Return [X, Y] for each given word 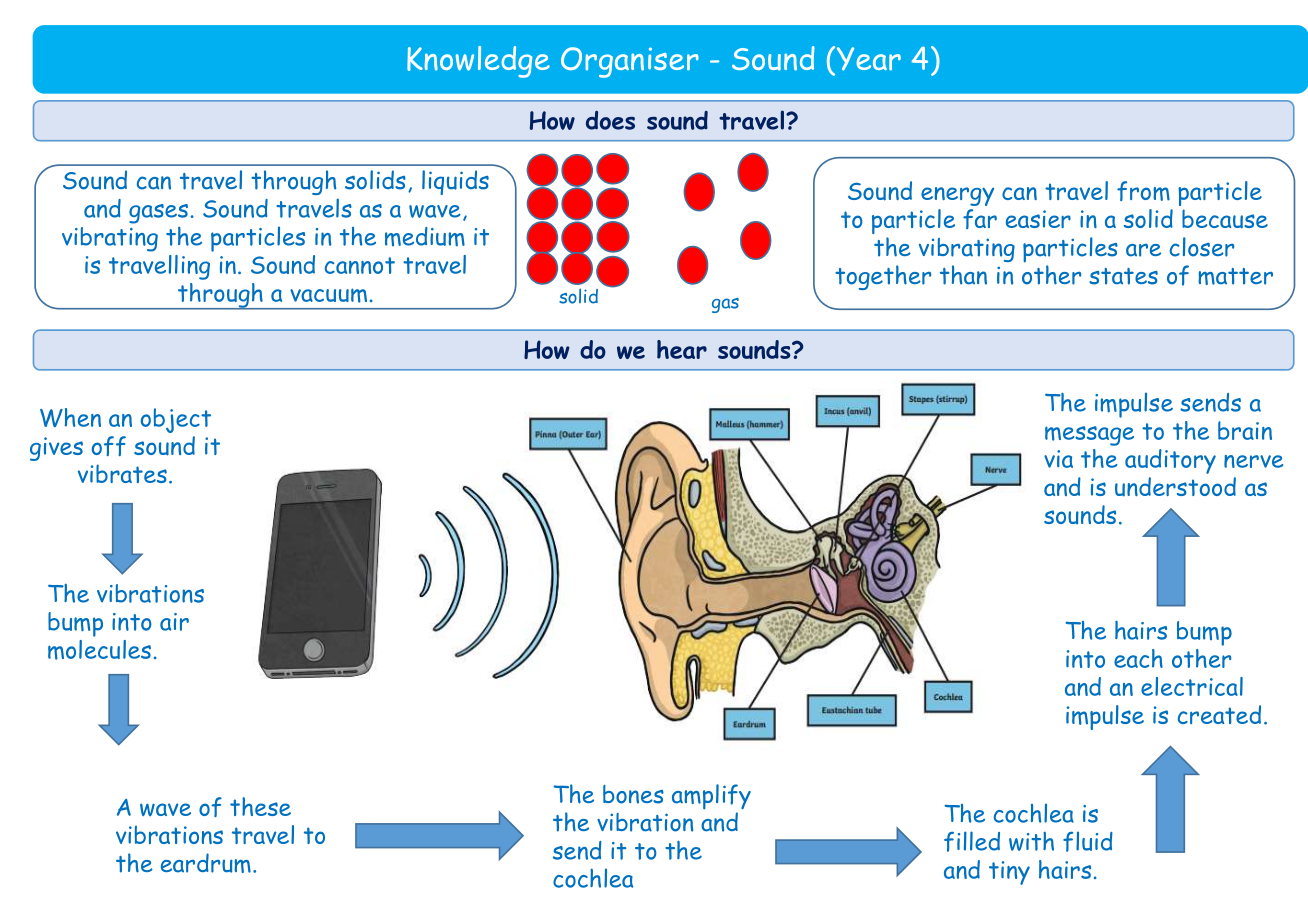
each [1138, 658]
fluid [1088, 842]
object [176, 420]
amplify [711, 797]
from [1143, 191]
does [610, 120]
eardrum [206, 863]
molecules [99, 650]
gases [158, 214]
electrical [1192, 686]
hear [682, 349]
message [1089, 436]
